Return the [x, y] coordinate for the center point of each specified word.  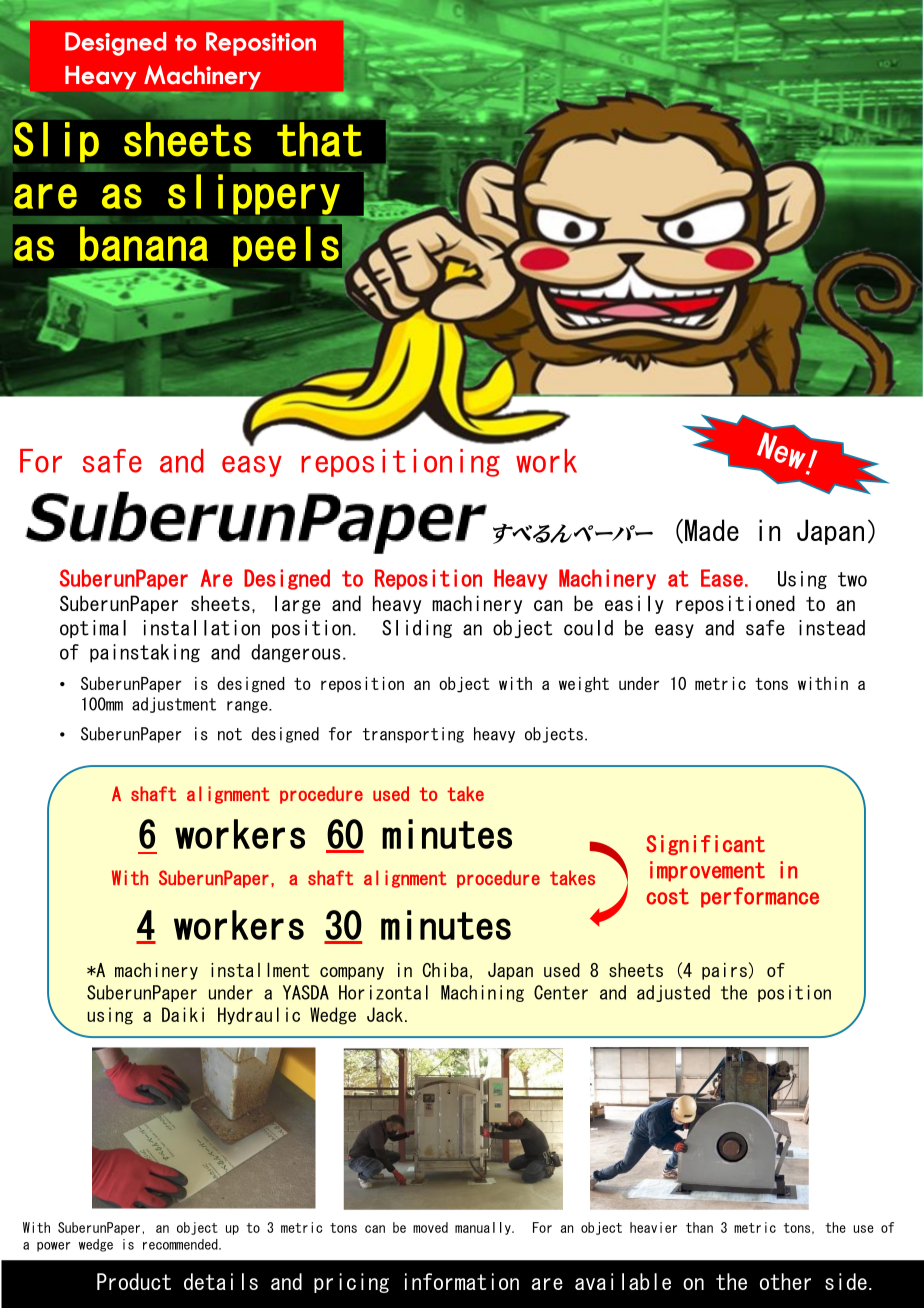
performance [760, 897]
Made [712, 530]
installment [260, 969]
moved [430, 1227]
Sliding [417, 629]
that [319, 139]
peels [287, 247]
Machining [482, 993]
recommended [181, 1244]
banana [144, 243]
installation [202, 628]
